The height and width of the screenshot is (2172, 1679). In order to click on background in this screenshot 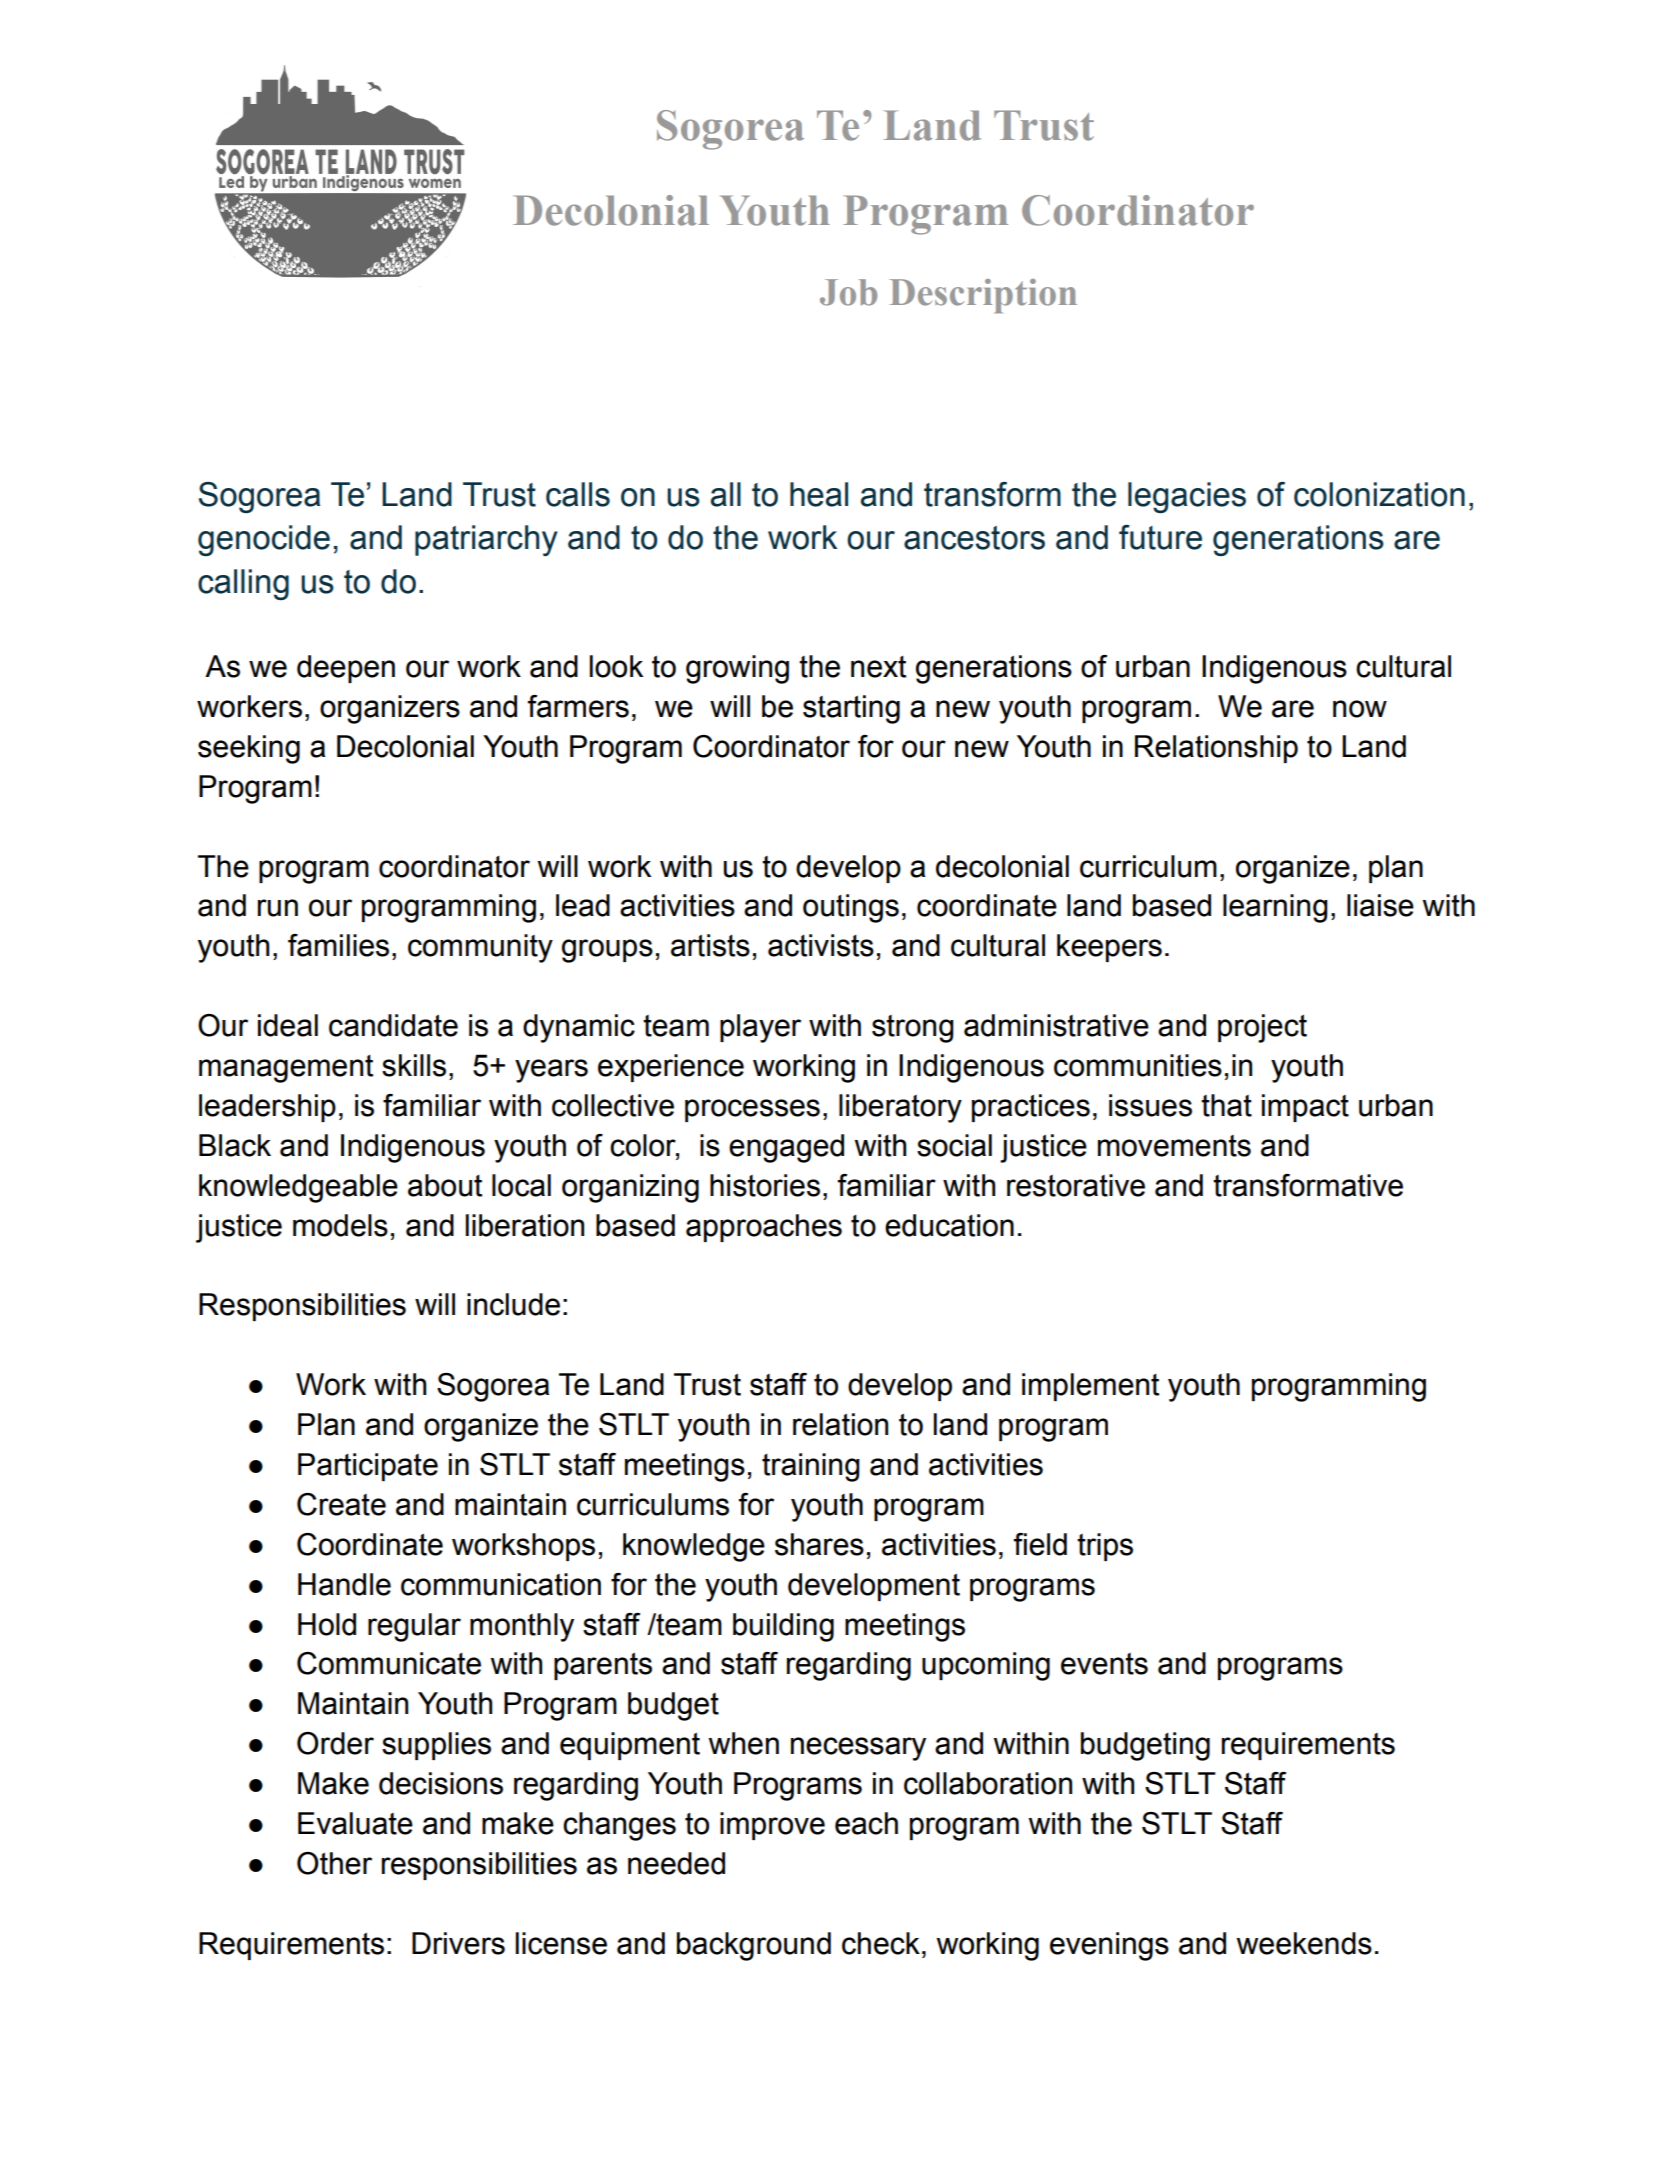, I will do `click(754, 1946)`.
